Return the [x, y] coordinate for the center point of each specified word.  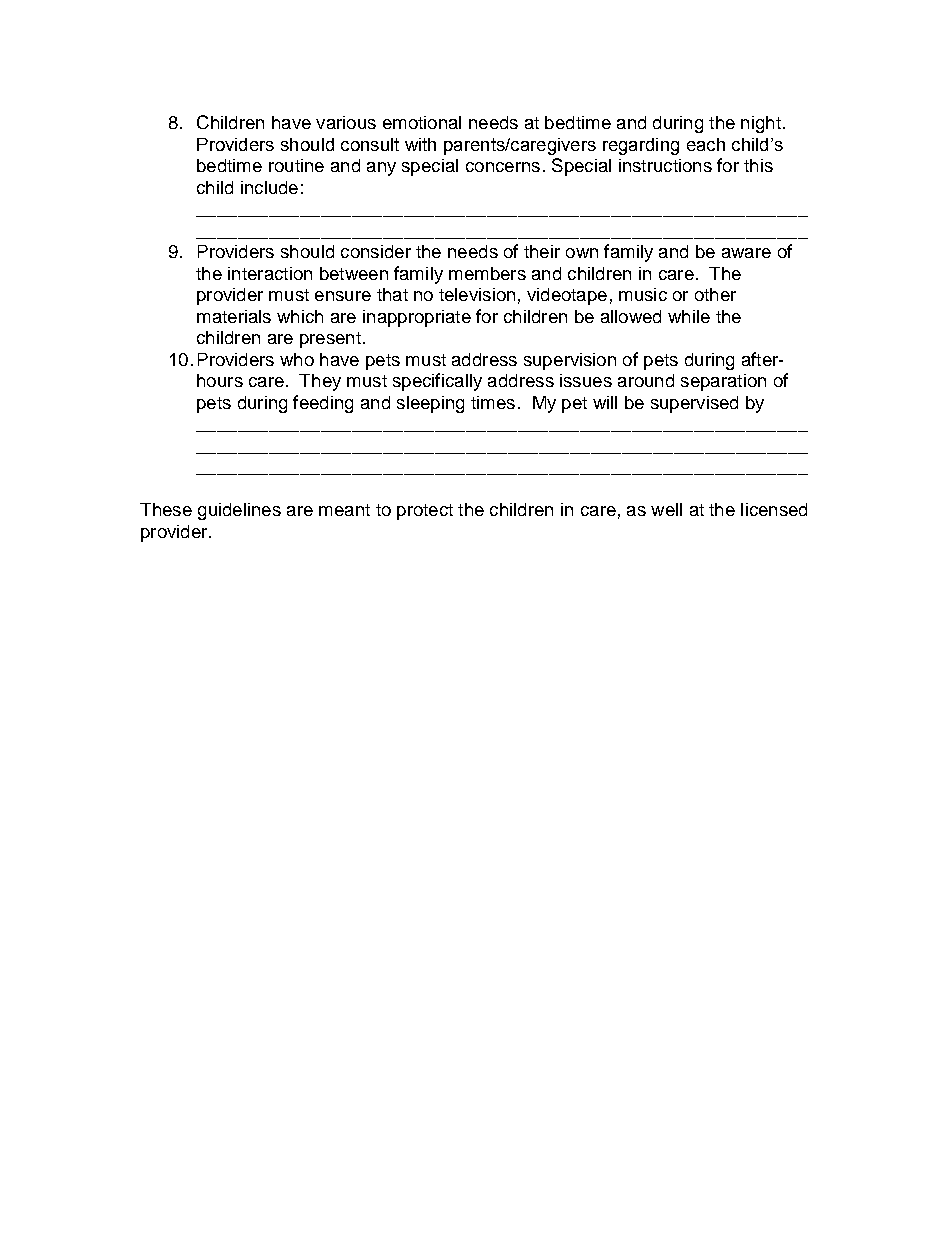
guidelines [239, 511]
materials [234, 316]
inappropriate [417, 318]
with [420, 144]
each [706, 144]
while [689, 316]
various [346, 122]
